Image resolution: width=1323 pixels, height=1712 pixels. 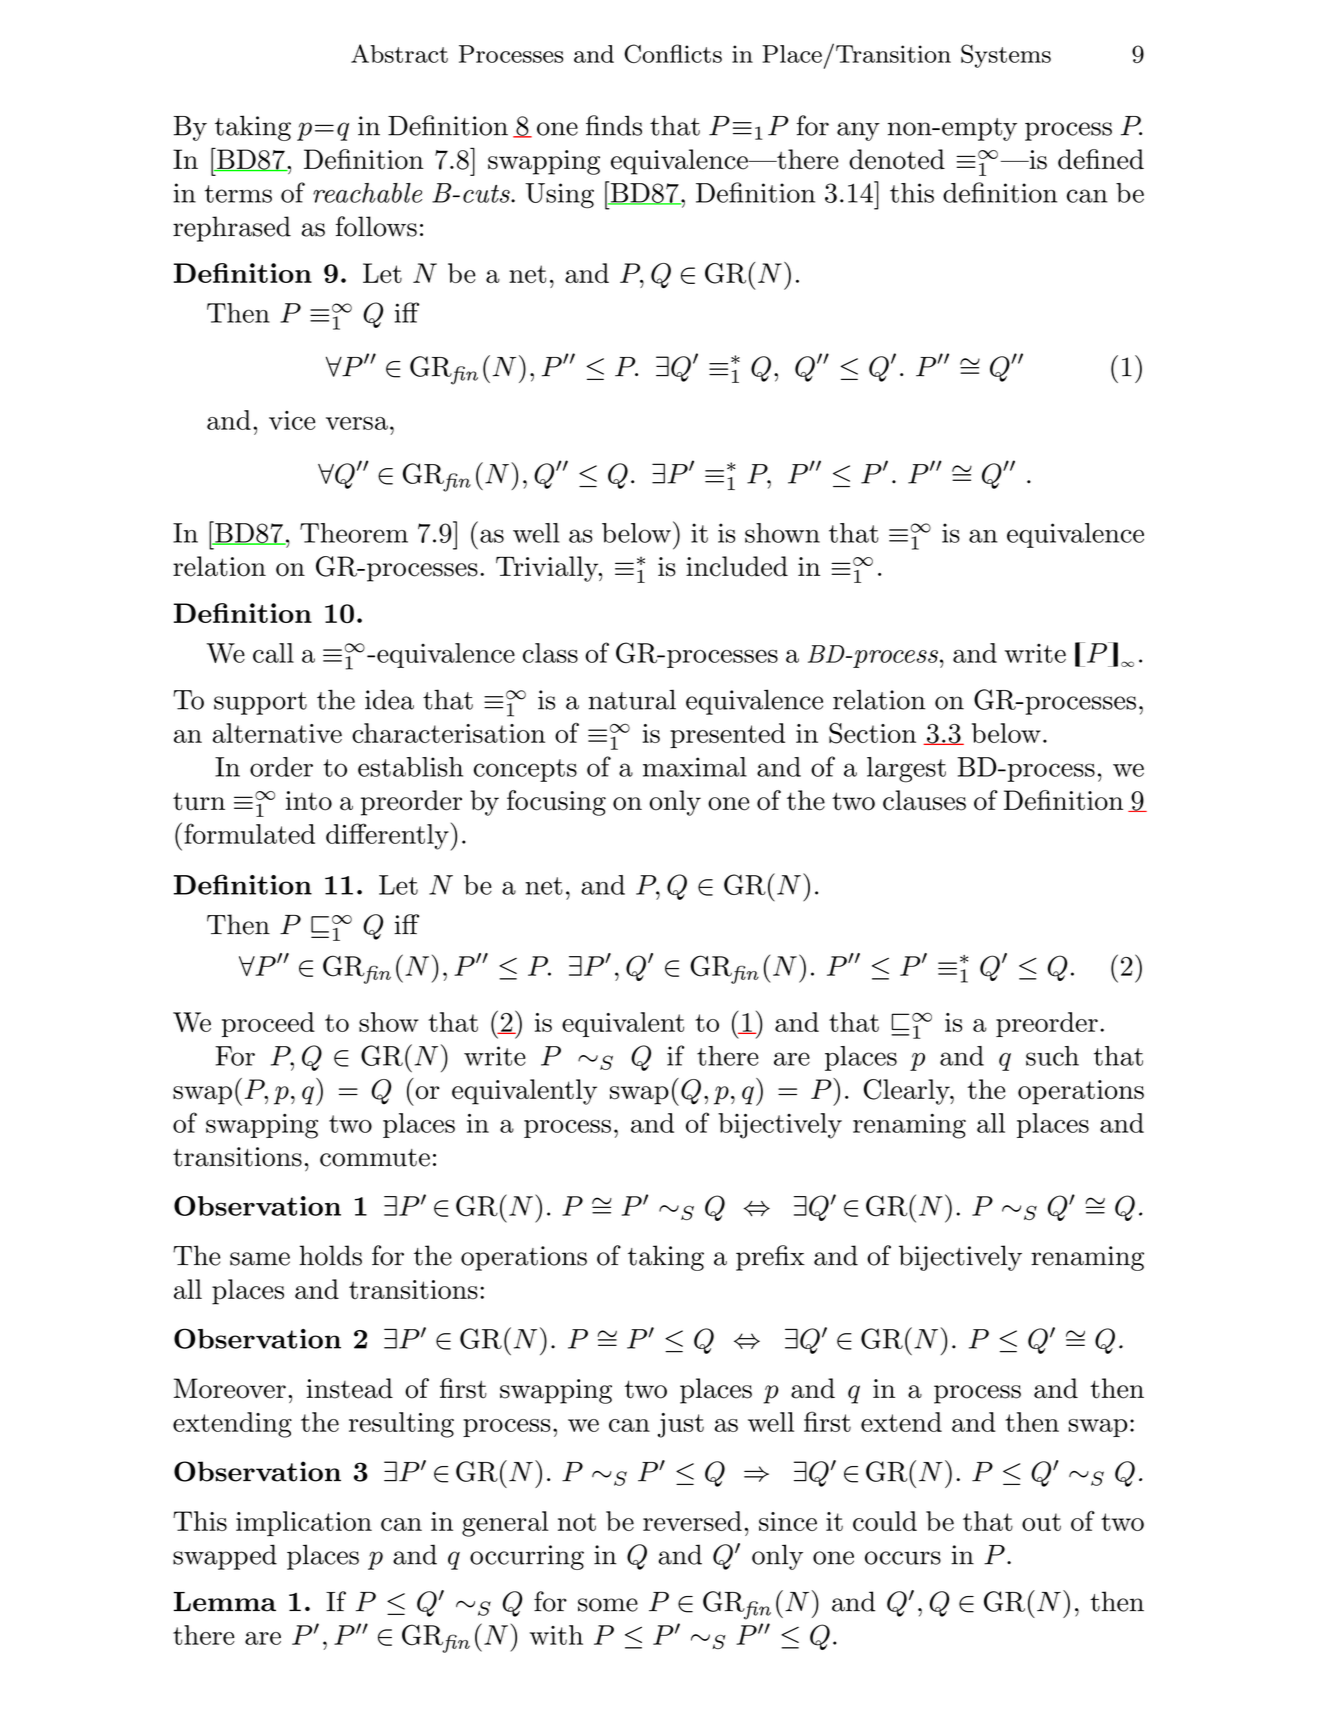 I want to click on included, so click(x=737, y=566).
